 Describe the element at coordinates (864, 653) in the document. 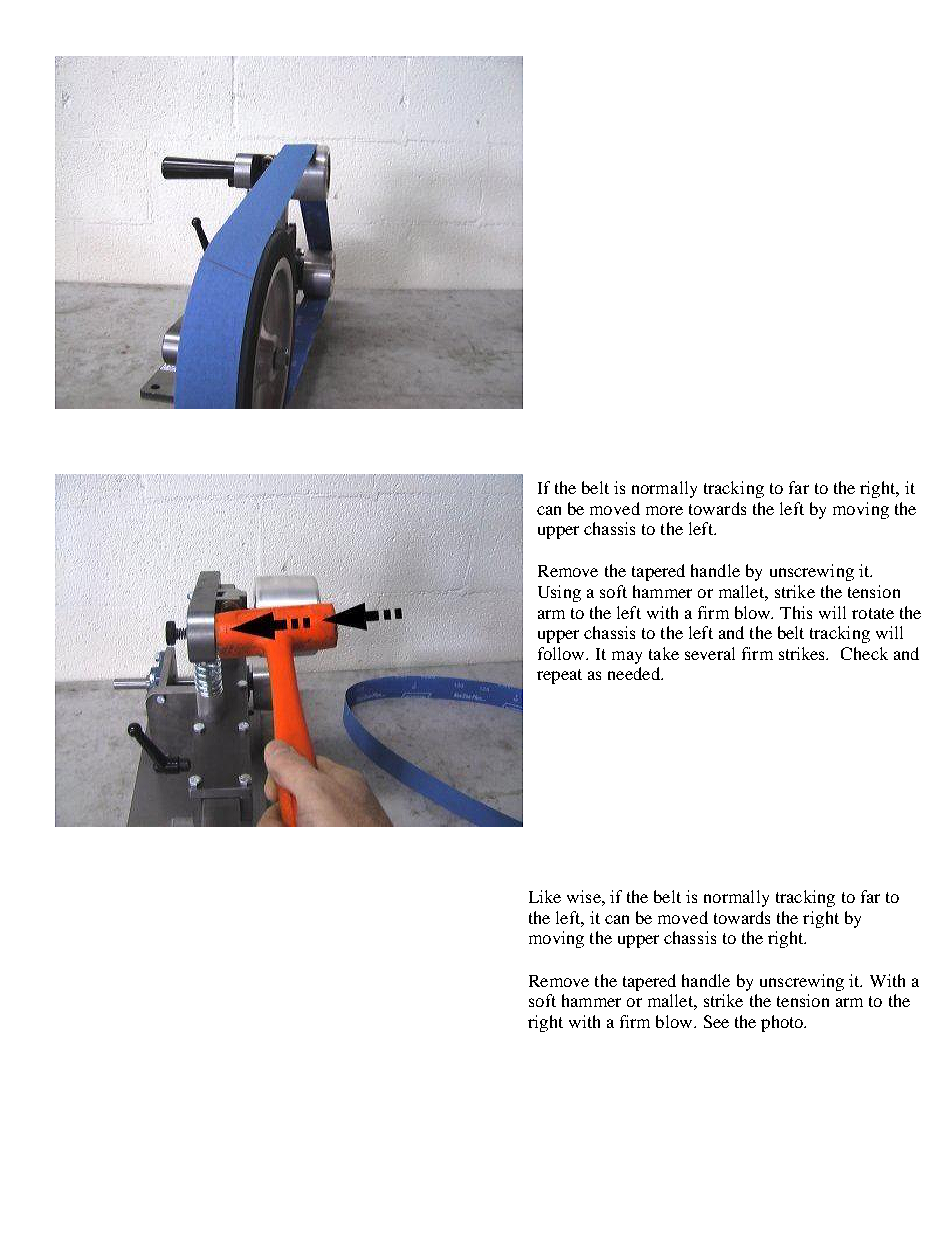

I see `Check` at that location.
